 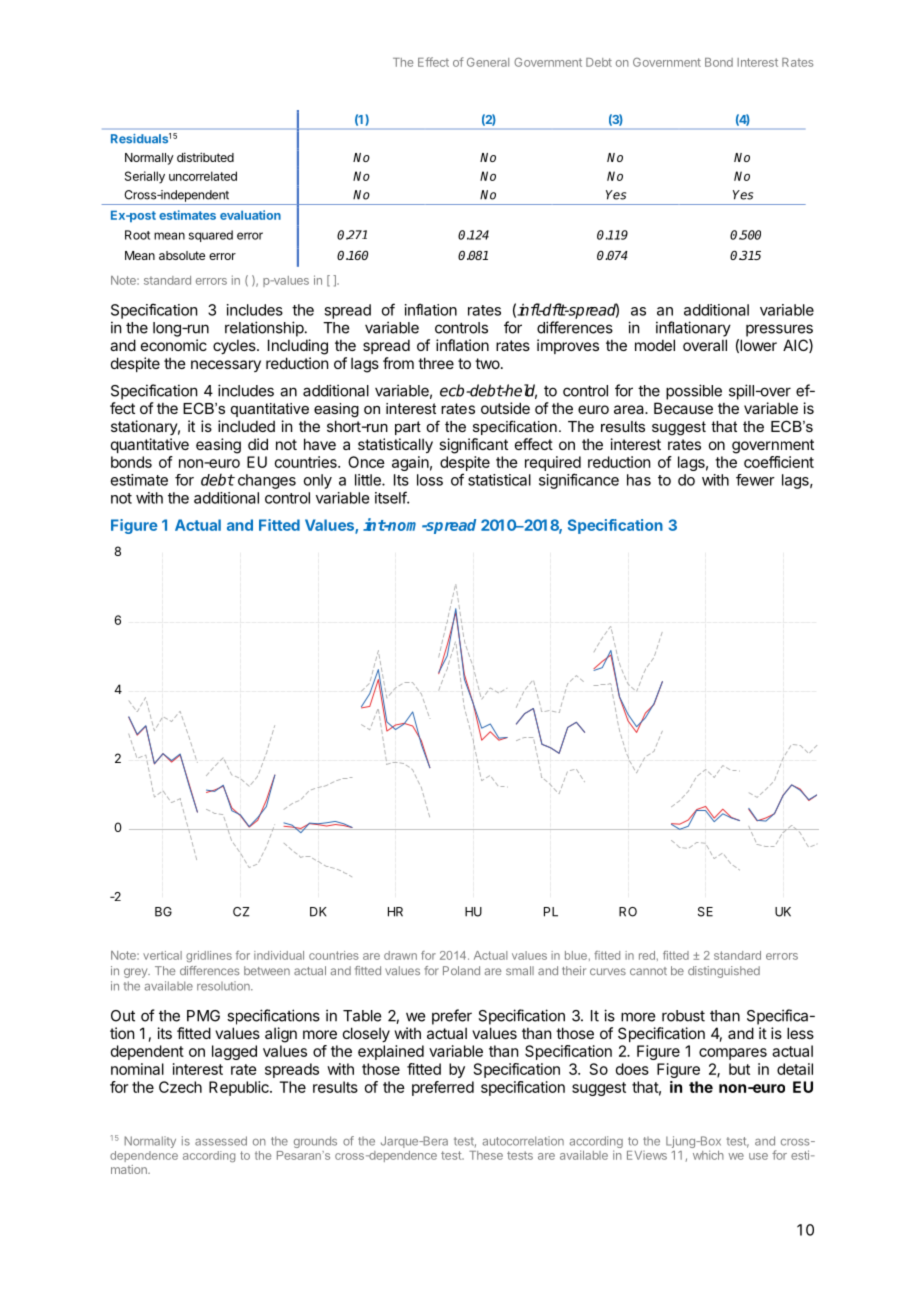 What do you see at coordinates (755, 480) in the screenshot?
I see `fewer` at bounding box center [755, 480].
